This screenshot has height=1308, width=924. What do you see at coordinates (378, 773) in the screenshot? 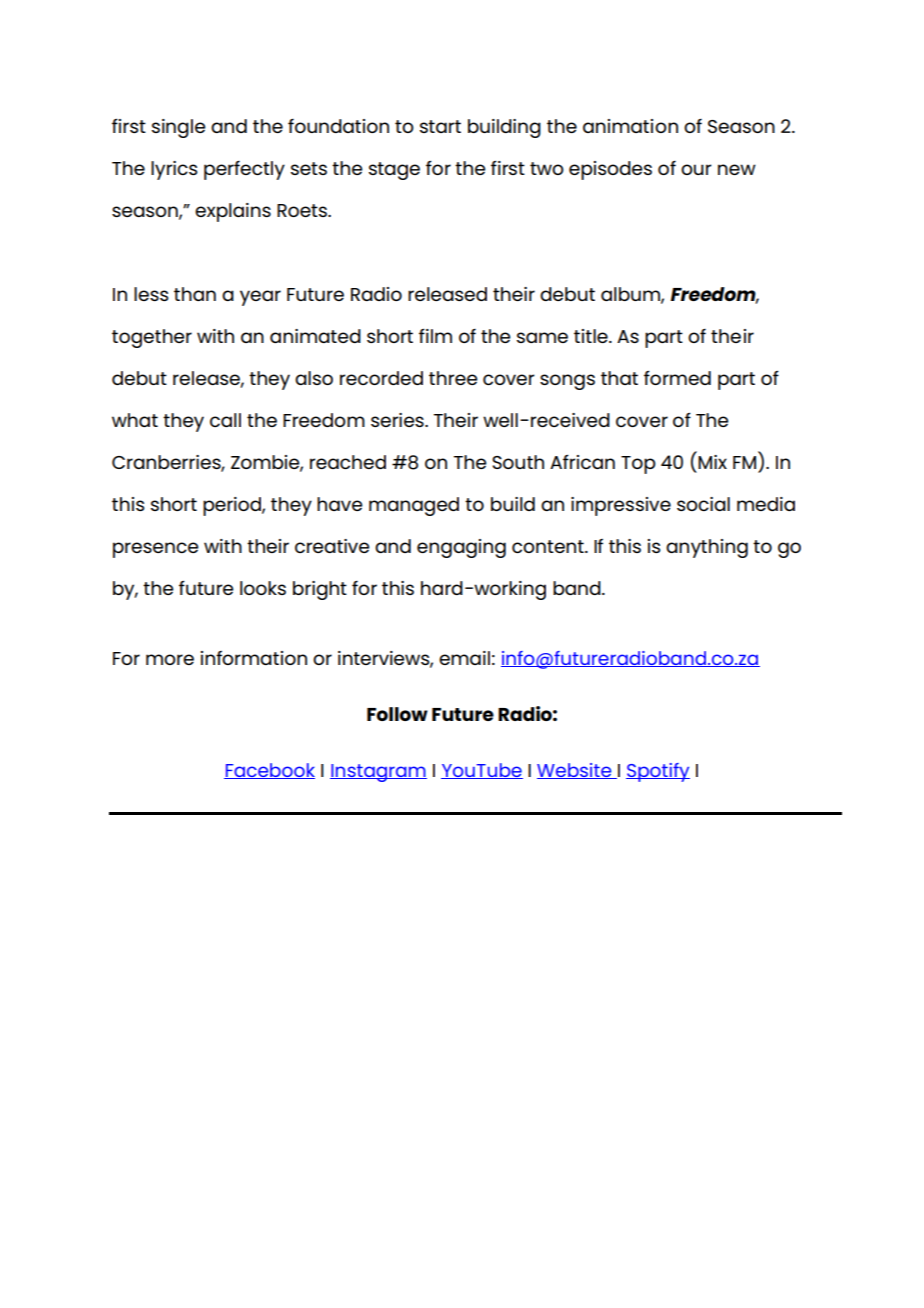
I see `Instagram` at bounding box center [378, 773].
